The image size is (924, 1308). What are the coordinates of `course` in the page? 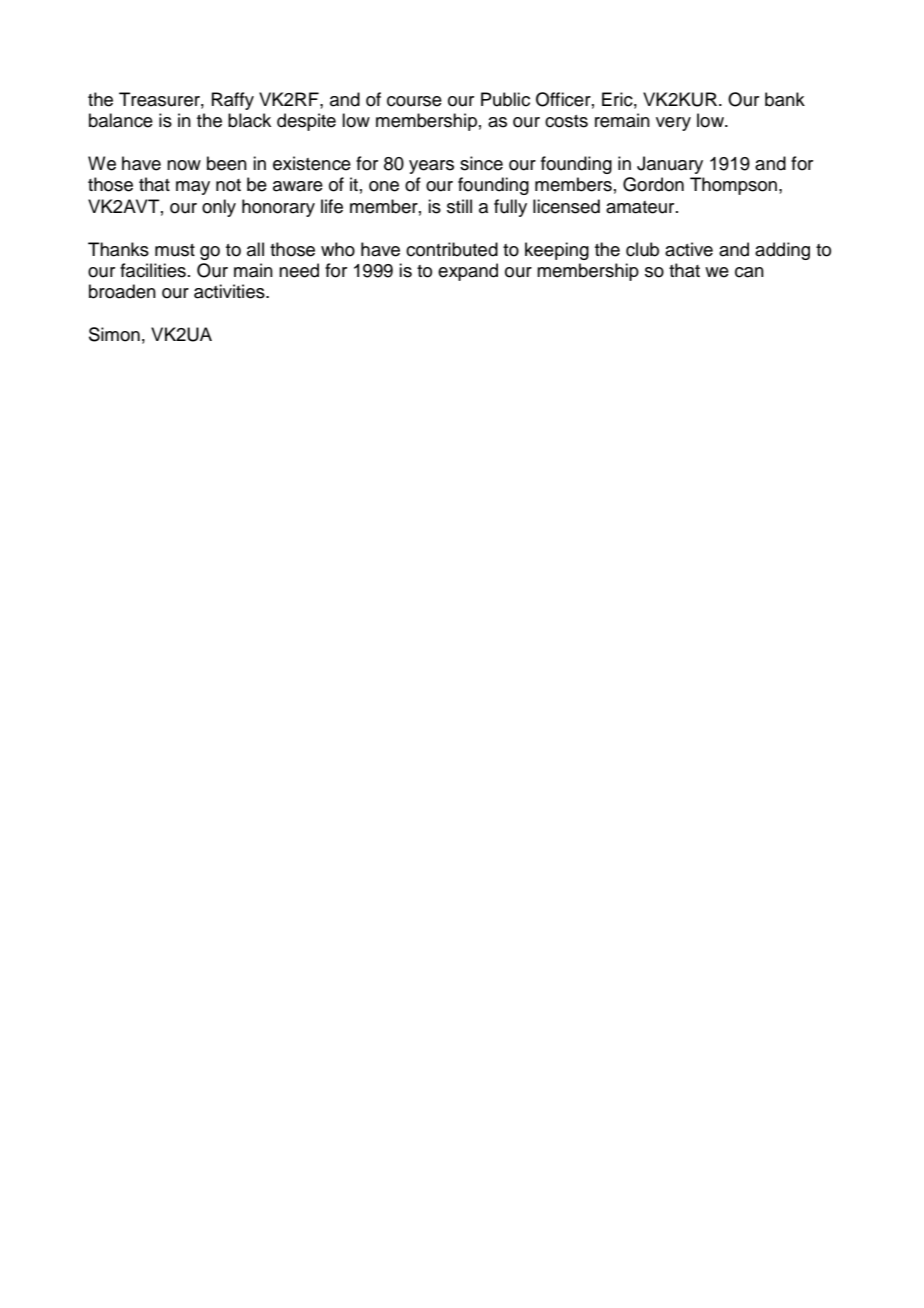 It's located at (414, 101).
